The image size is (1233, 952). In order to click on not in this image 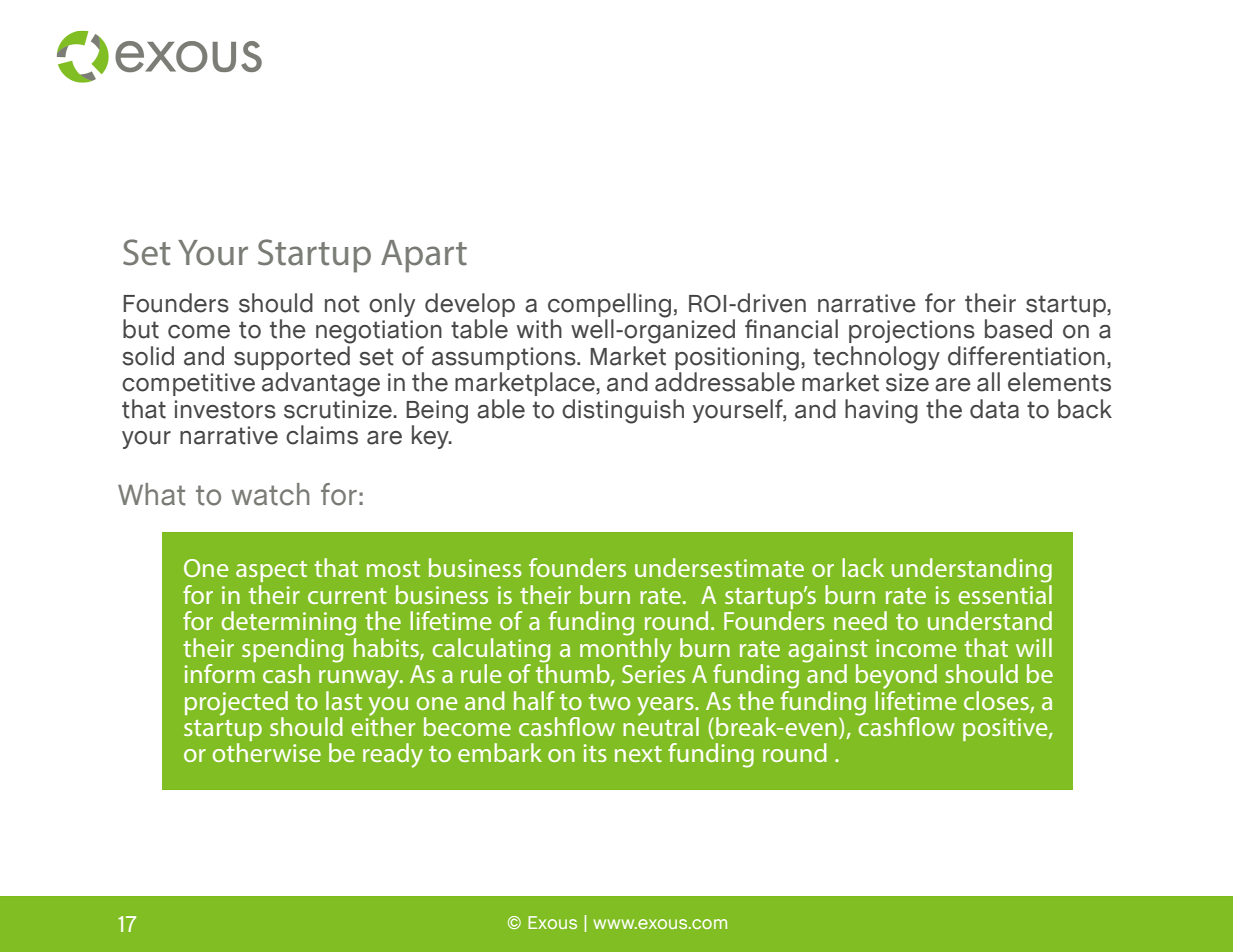, I will do `click(342, 304)`.
